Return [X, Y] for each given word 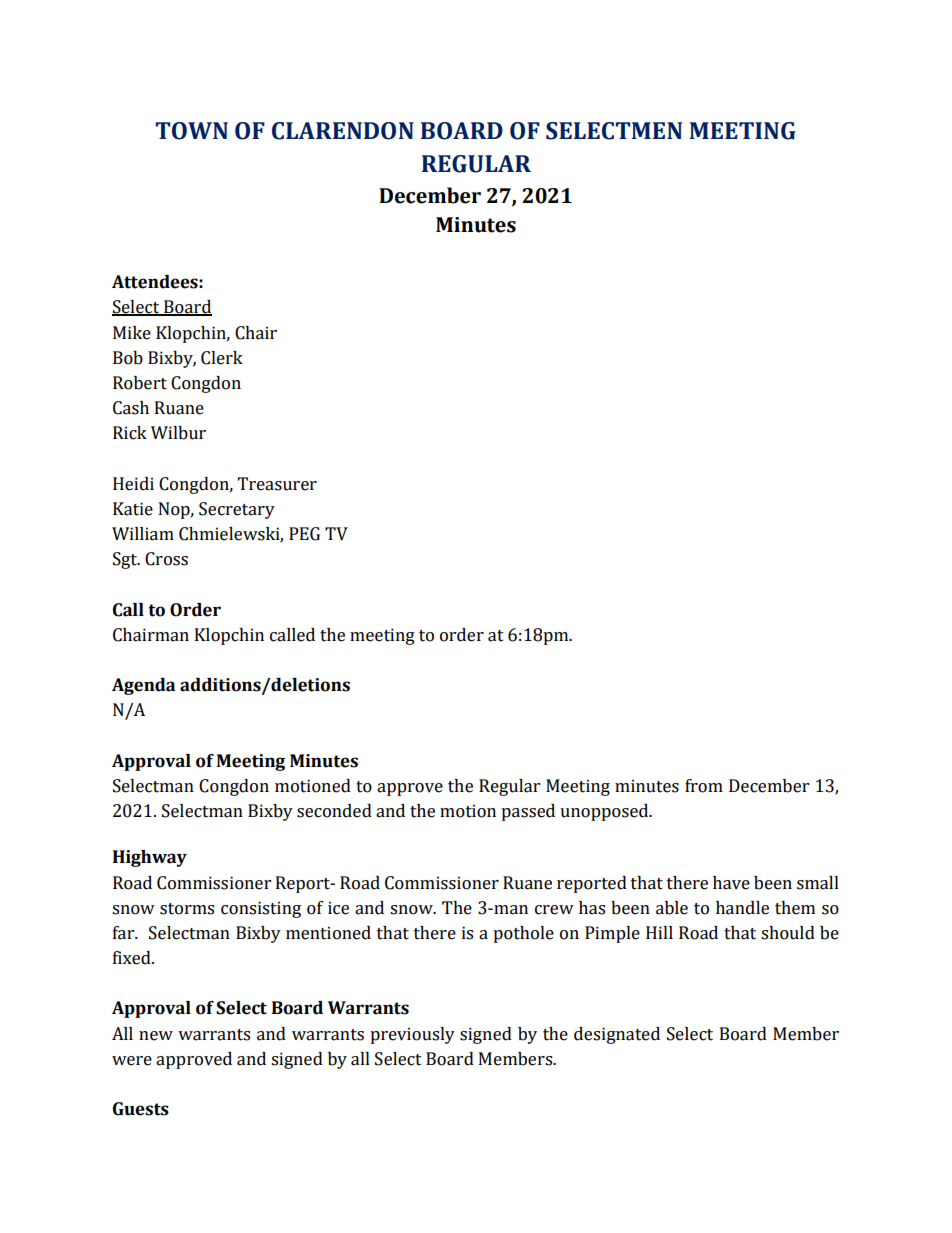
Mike [132, 333]
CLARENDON [343, 131]
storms [187, 909]
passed [528, 812]
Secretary [237, 510]
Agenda [143, 686]
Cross [166, 559]
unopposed [605, 812]
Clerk [222, 358]
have [731, 883]
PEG [304, 534]
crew [554, 910]
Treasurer [277, 484]
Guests [141, 1109]
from [704, 786]
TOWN [191, 131]
